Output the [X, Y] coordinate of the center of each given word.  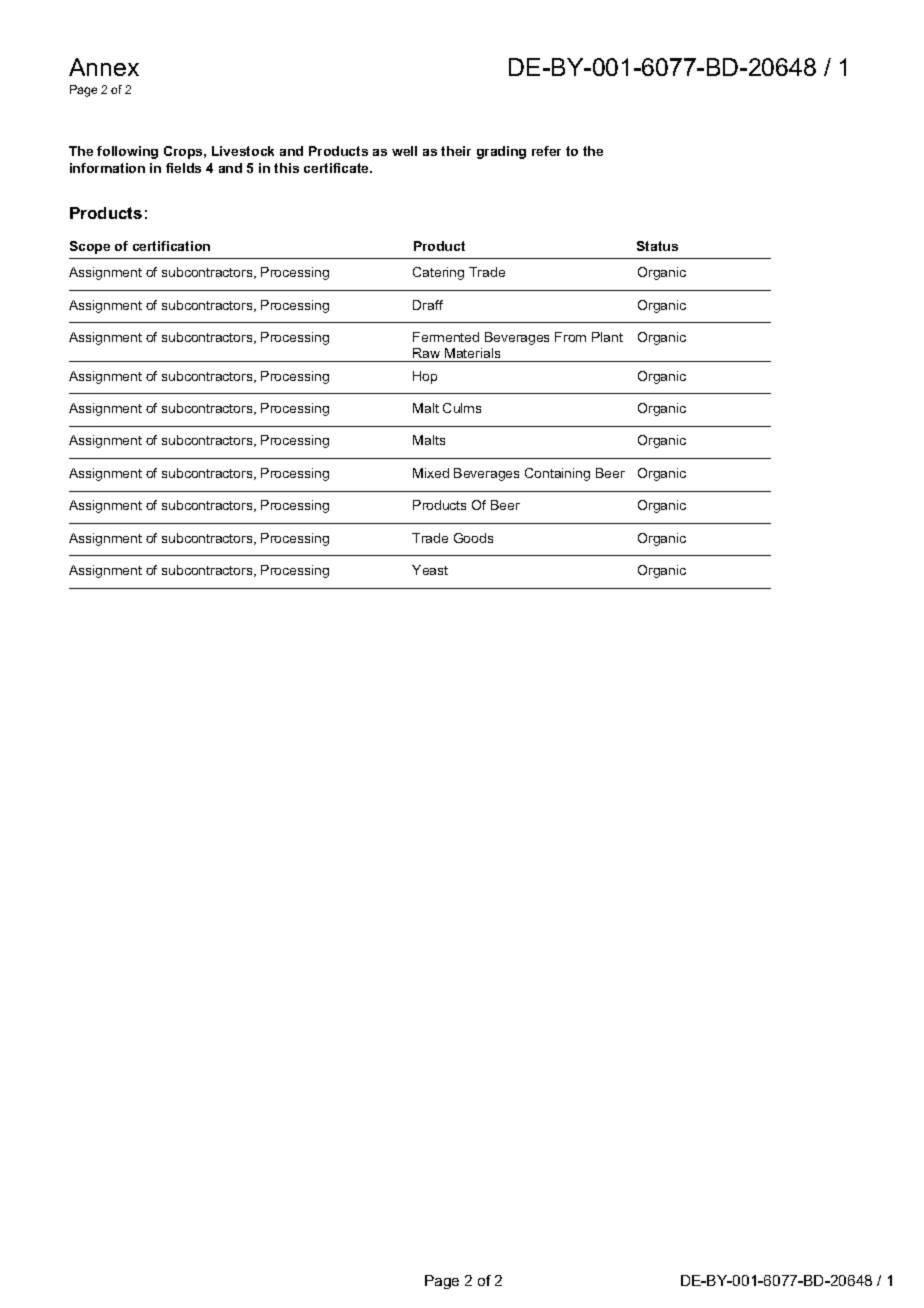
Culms [462, 408]
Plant [607, 337]
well [404, 151]
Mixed [431, 473]
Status [657, 246]
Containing [557, 474]
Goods [473, 538]
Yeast [430, 570]
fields [183, 168]
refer [546, 151]
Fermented [446, 337]
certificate [338, 168]
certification [171, 246]
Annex [104, 67]
